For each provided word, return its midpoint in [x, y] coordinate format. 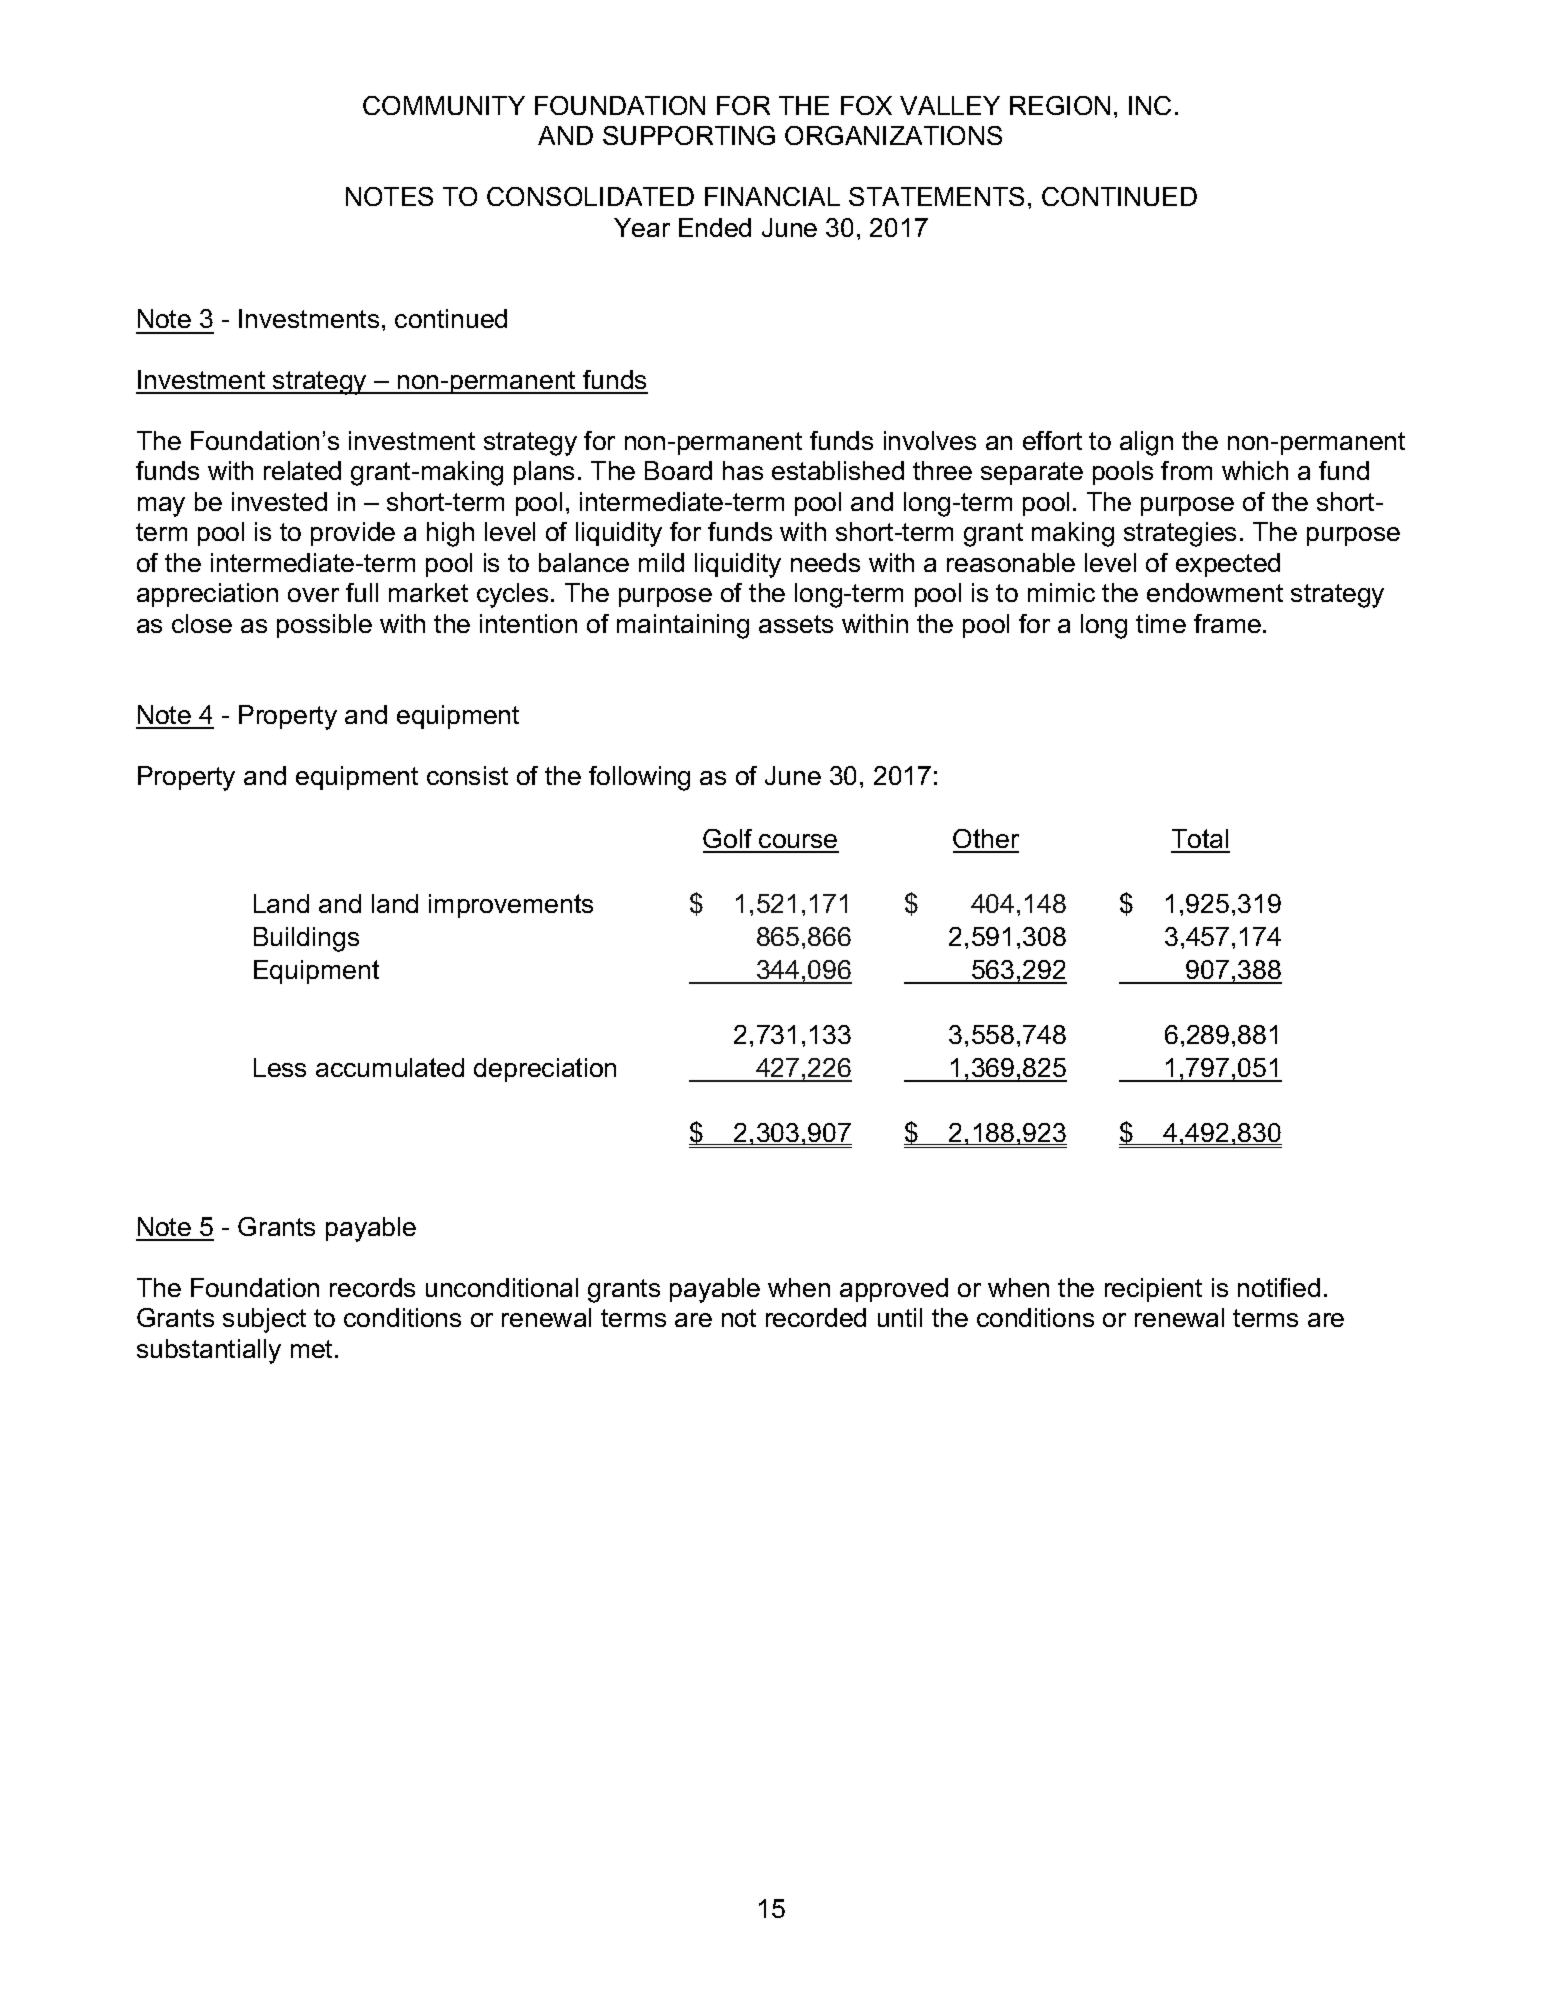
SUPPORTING [689, 135]
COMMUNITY [444, 105]
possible [324, 626]
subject [264, 1320]
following [639, 778]
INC [1150, 105]
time [1161, 623]
